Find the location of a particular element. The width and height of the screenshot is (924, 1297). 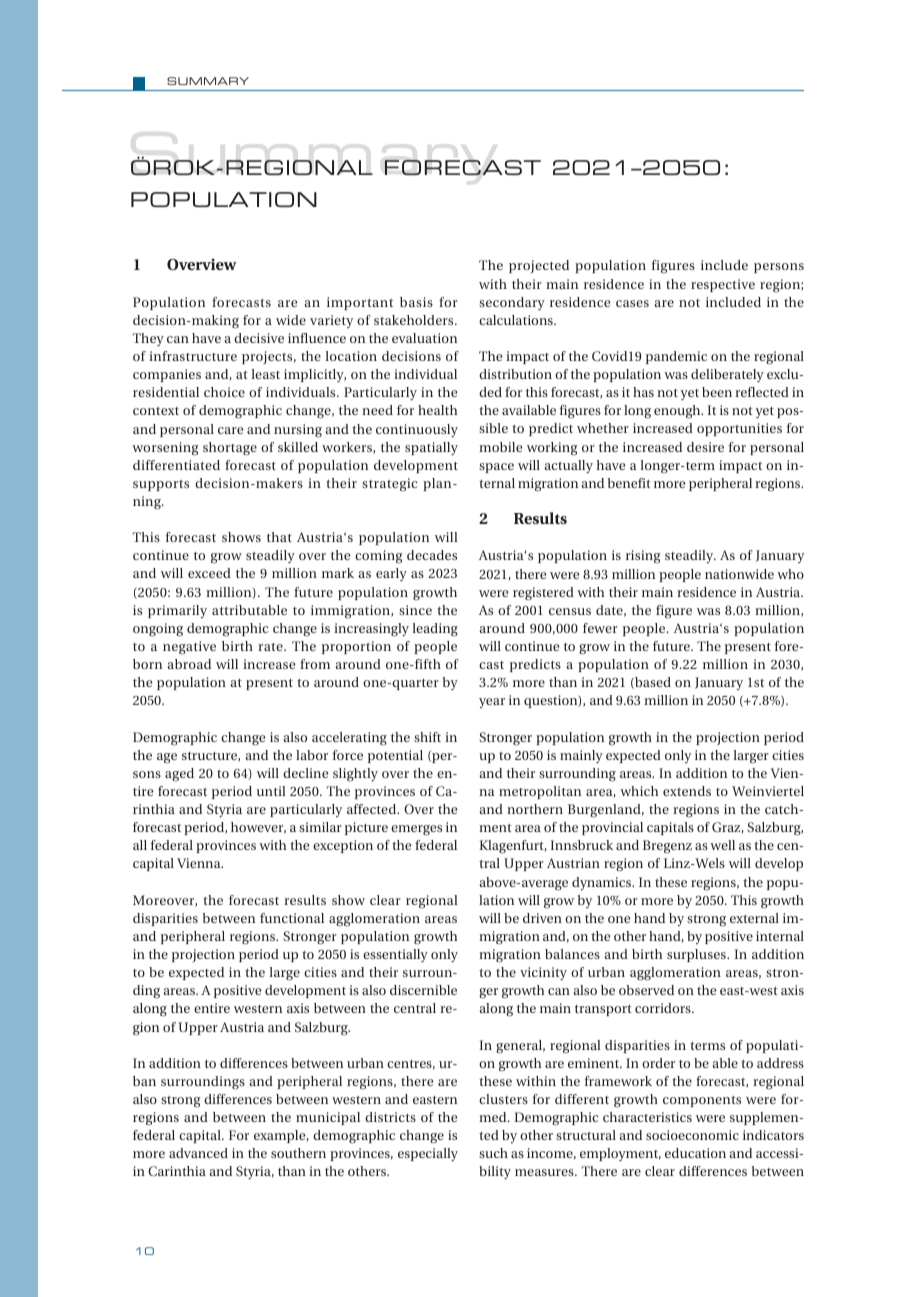

decisive is located at coordinates (259, 338).
